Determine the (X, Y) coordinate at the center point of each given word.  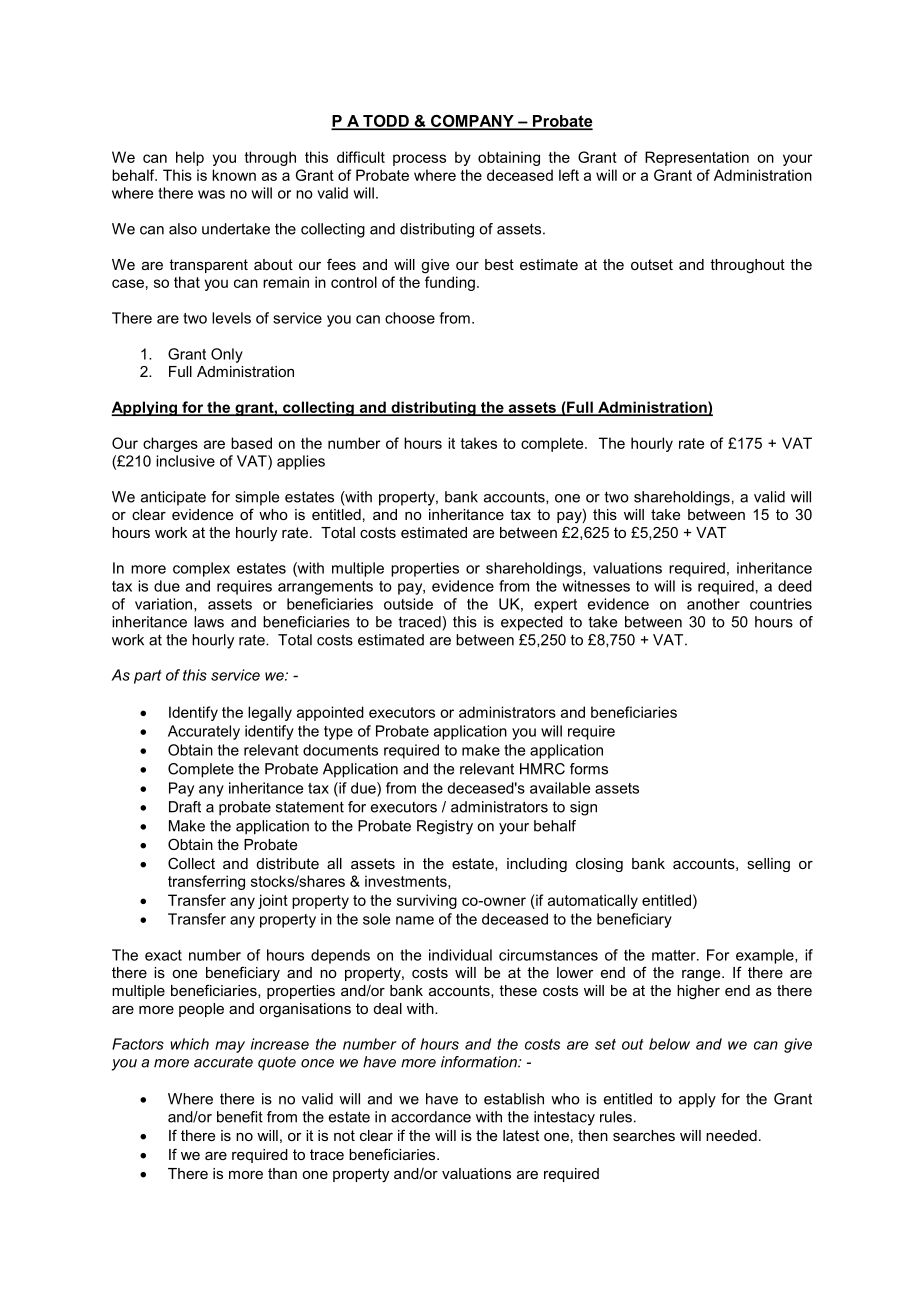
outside (408, 604)
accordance (431, 1117)
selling (768, 865)
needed (731, 1135)
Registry (445, 827)
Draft (185, 807)
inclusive (185, 461)
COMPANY (472, 122)
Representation (697, 158)
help (190, 158)
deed (795, 586)
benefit (240, 1117)
